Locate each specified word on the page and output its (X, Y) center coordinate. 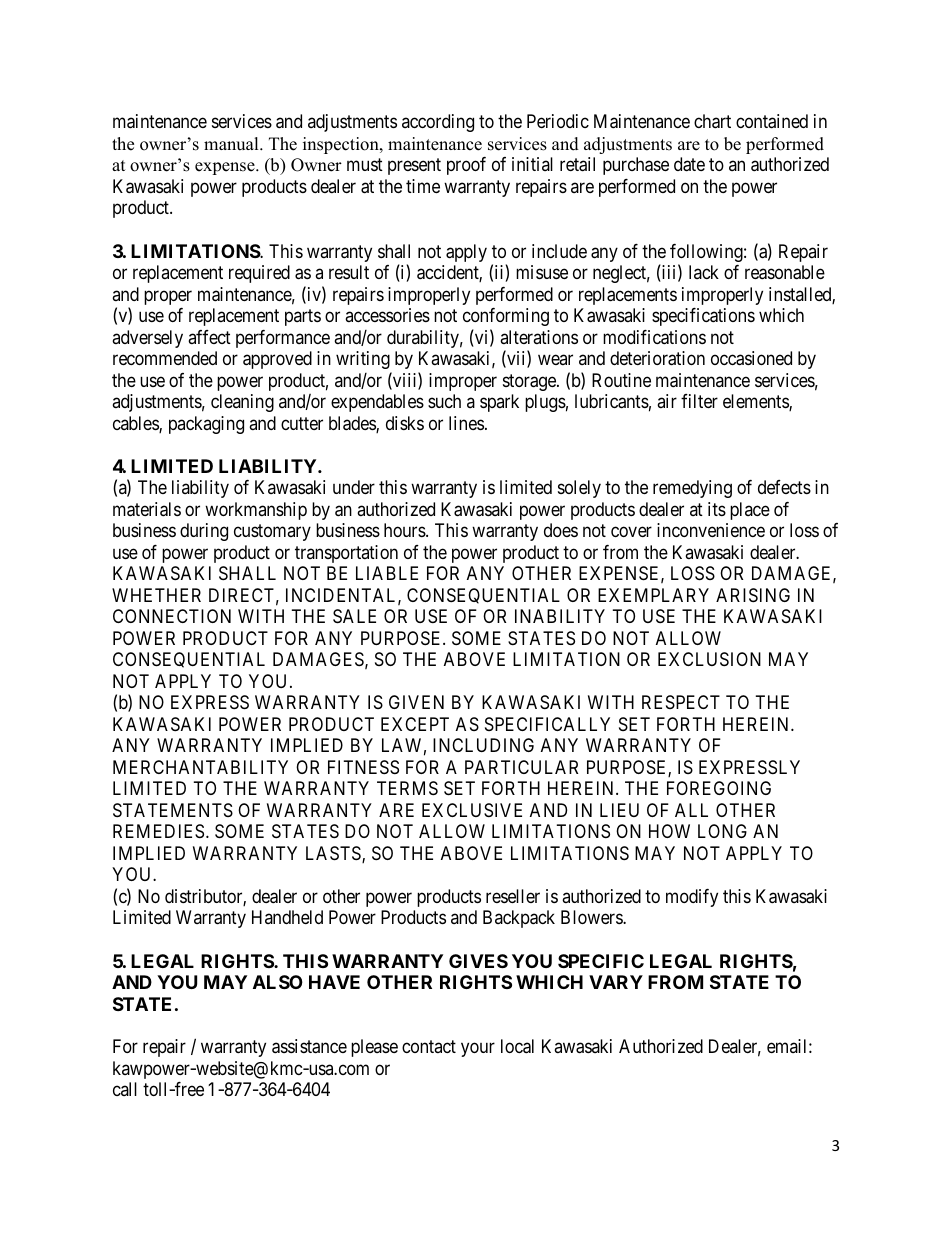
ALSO (278, 982)
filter (699, 401)
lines (466, 423)
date (689, 164)
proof (466, 166)
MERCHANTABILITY (200, 767)
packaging (206, 425)
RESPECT (681, 702)
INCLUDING (483, 745)
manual (232, 144)
